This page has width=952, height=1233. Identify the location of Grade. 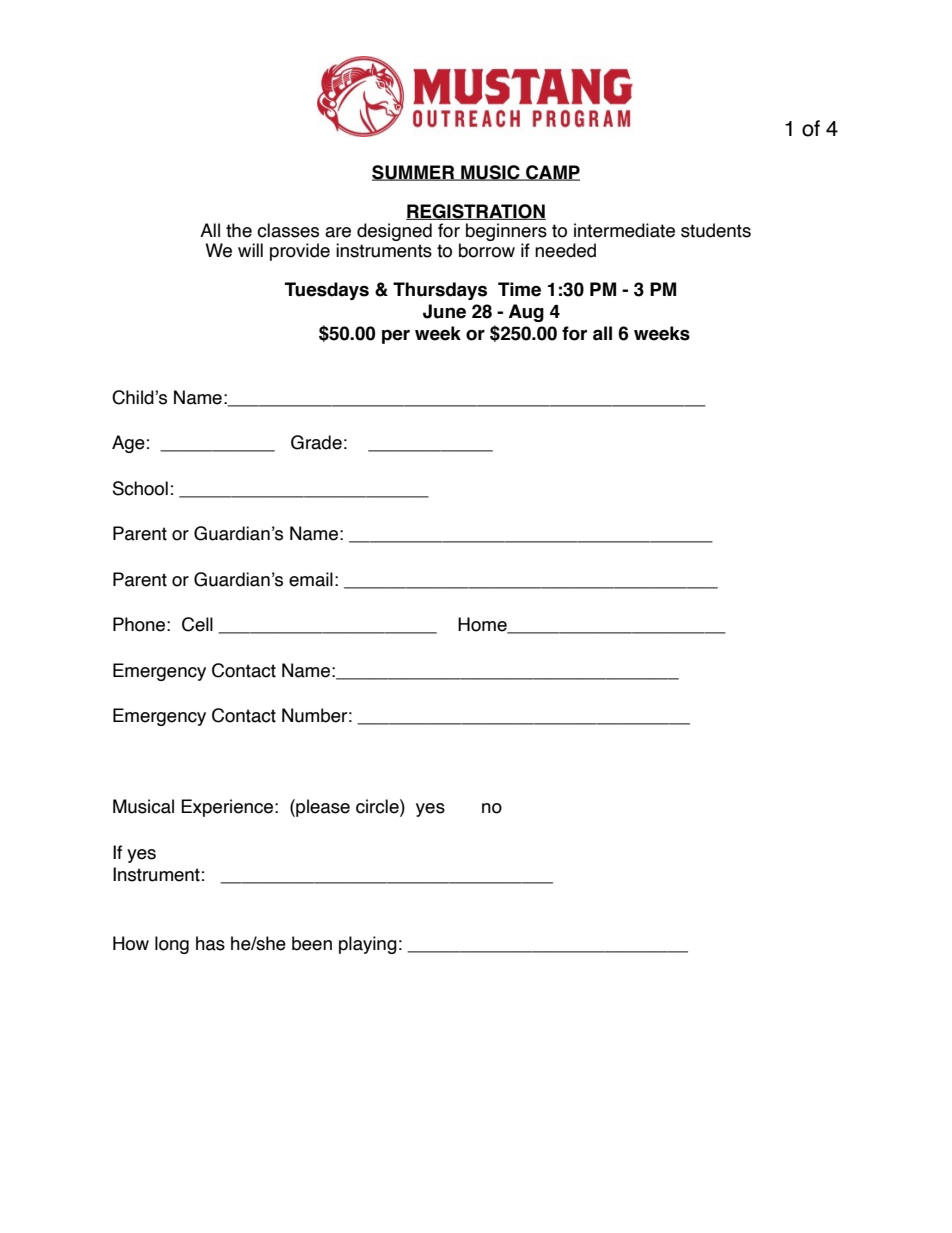
(316, 442).
